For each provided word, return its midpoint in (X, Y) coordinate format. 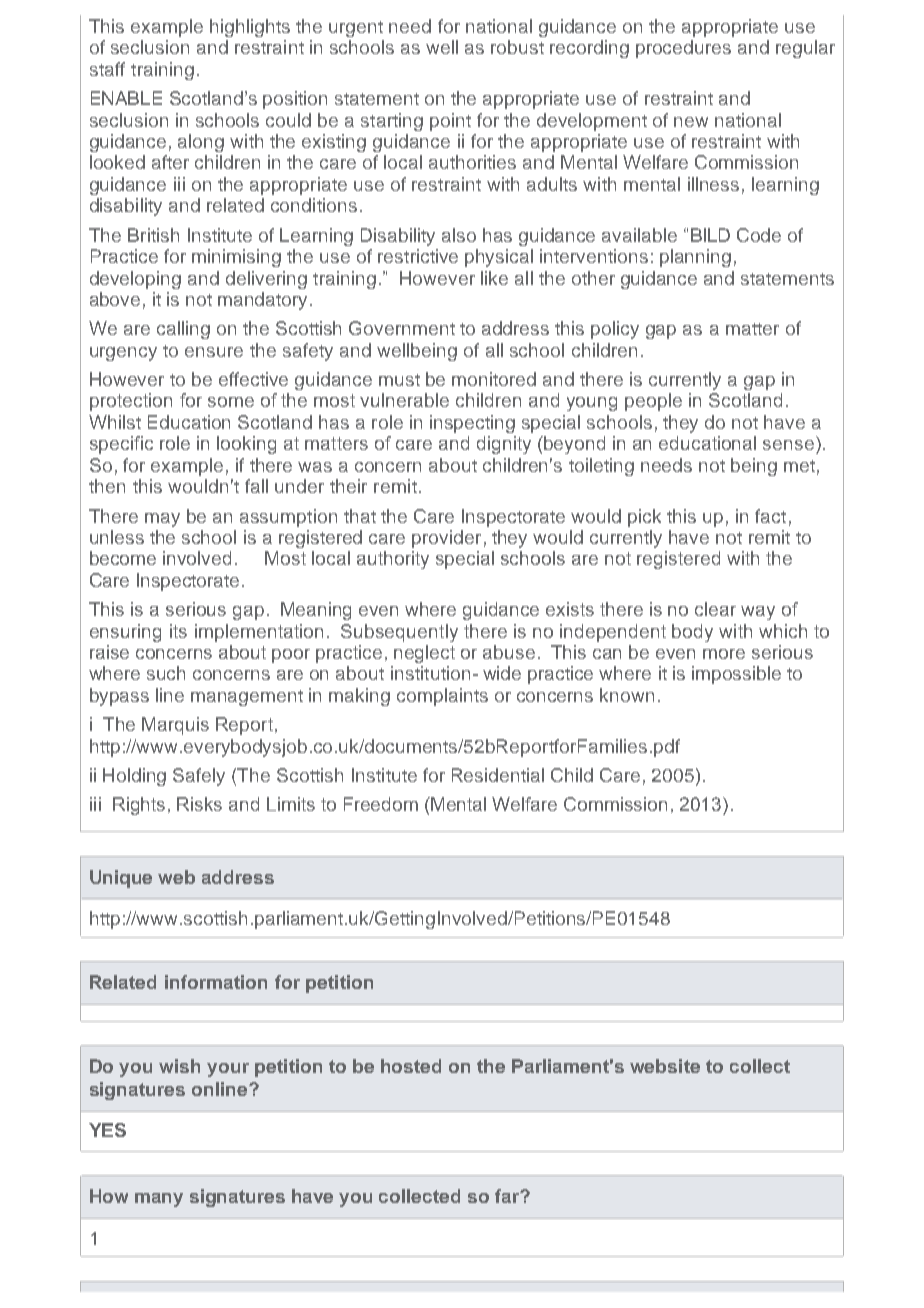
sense (788, 445)
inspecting (472, 424)
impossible (736, 675)
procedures (683, 49)
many (159, 1200)
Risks (199, 804)
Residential (498, 775)
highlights (250, 28)
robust (517, 47)
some (231, 402)
